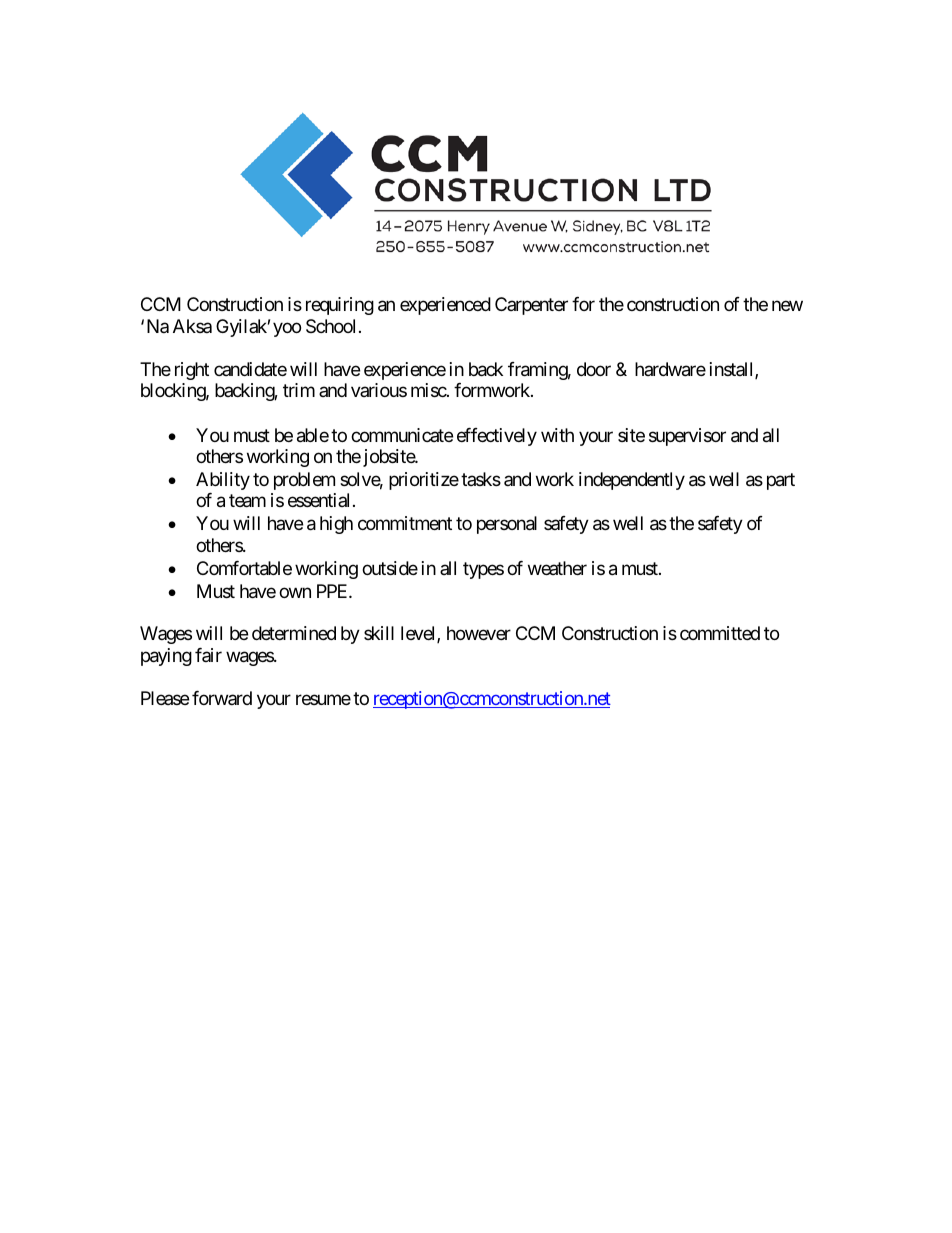 This screenshot has height=1233, width=952. I want to click on independently, so click(632, 481).
